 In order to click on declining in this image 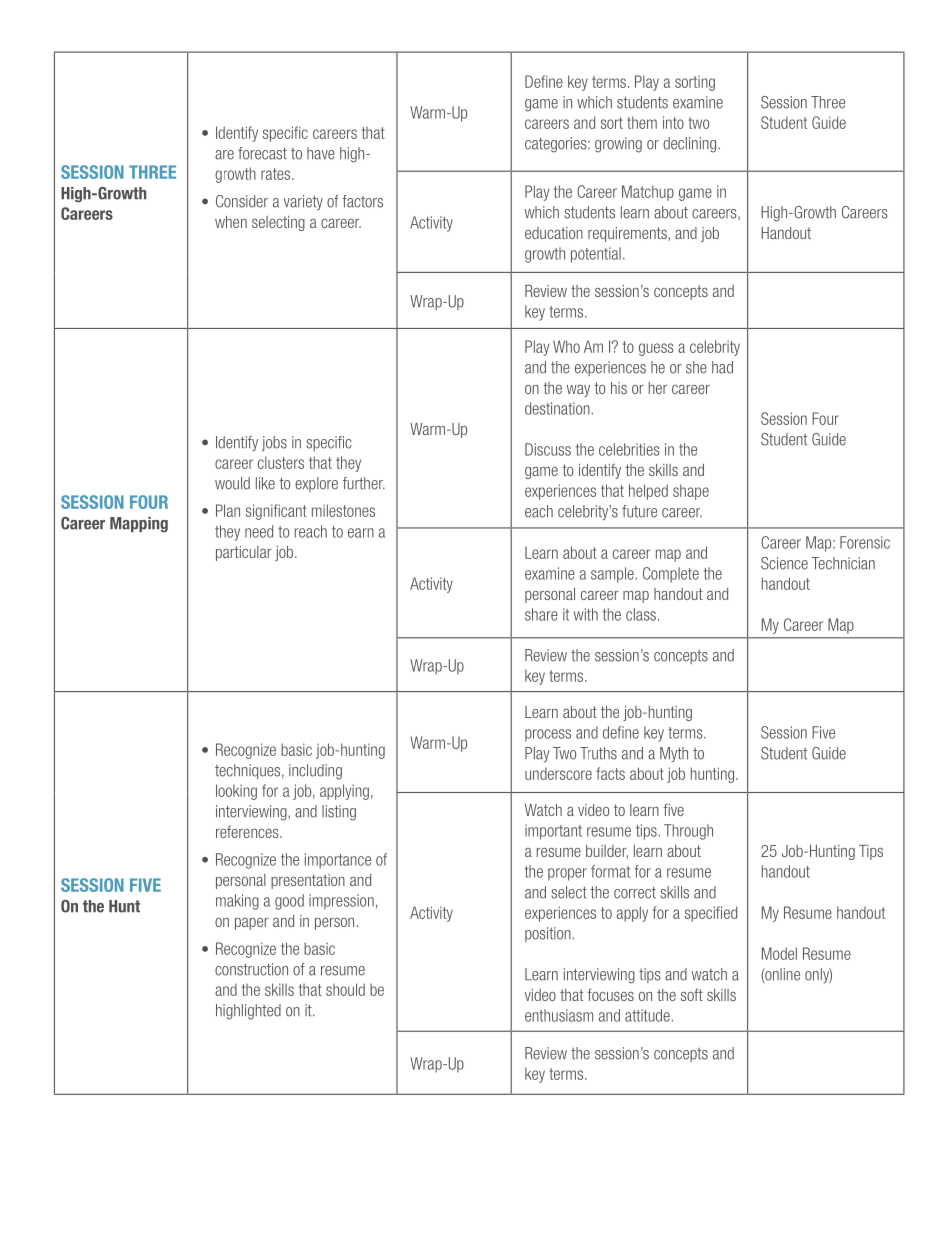, I will do `click(689, 145)`.
